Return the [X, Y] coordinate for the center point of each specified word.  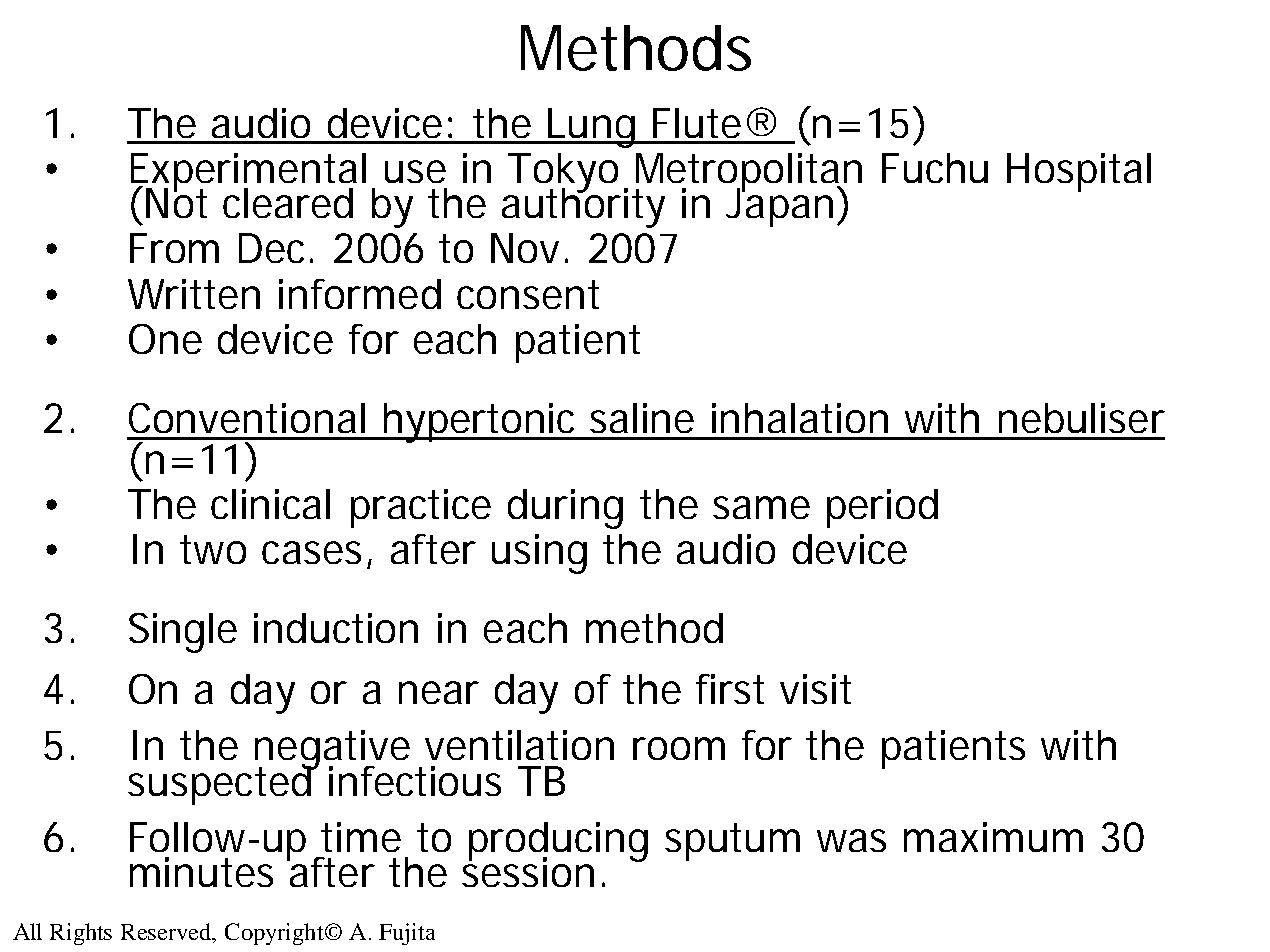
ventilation [519, 745]
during [565, 509]
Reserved [167, 931]
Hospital [1079, 172]
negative [332, 751]
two [213, 549]
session [528, 870]
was [851, 840]
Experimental [248, 174]
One [165, 339]
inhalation [800, 418]
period [882, 508]
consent [528, 294]
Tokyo [563, 174]
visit [815, 689]
